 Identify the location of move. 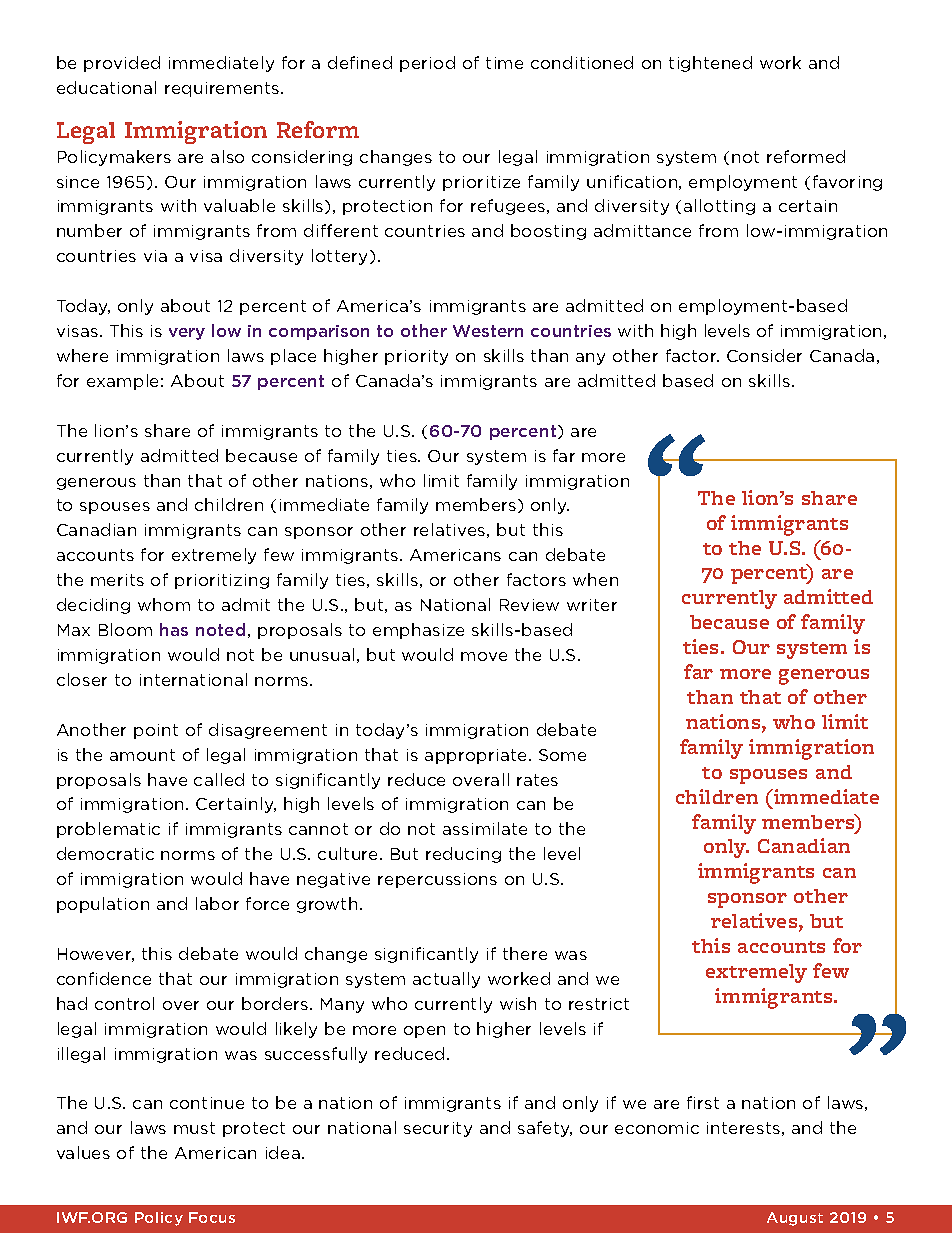
(484, 656).
